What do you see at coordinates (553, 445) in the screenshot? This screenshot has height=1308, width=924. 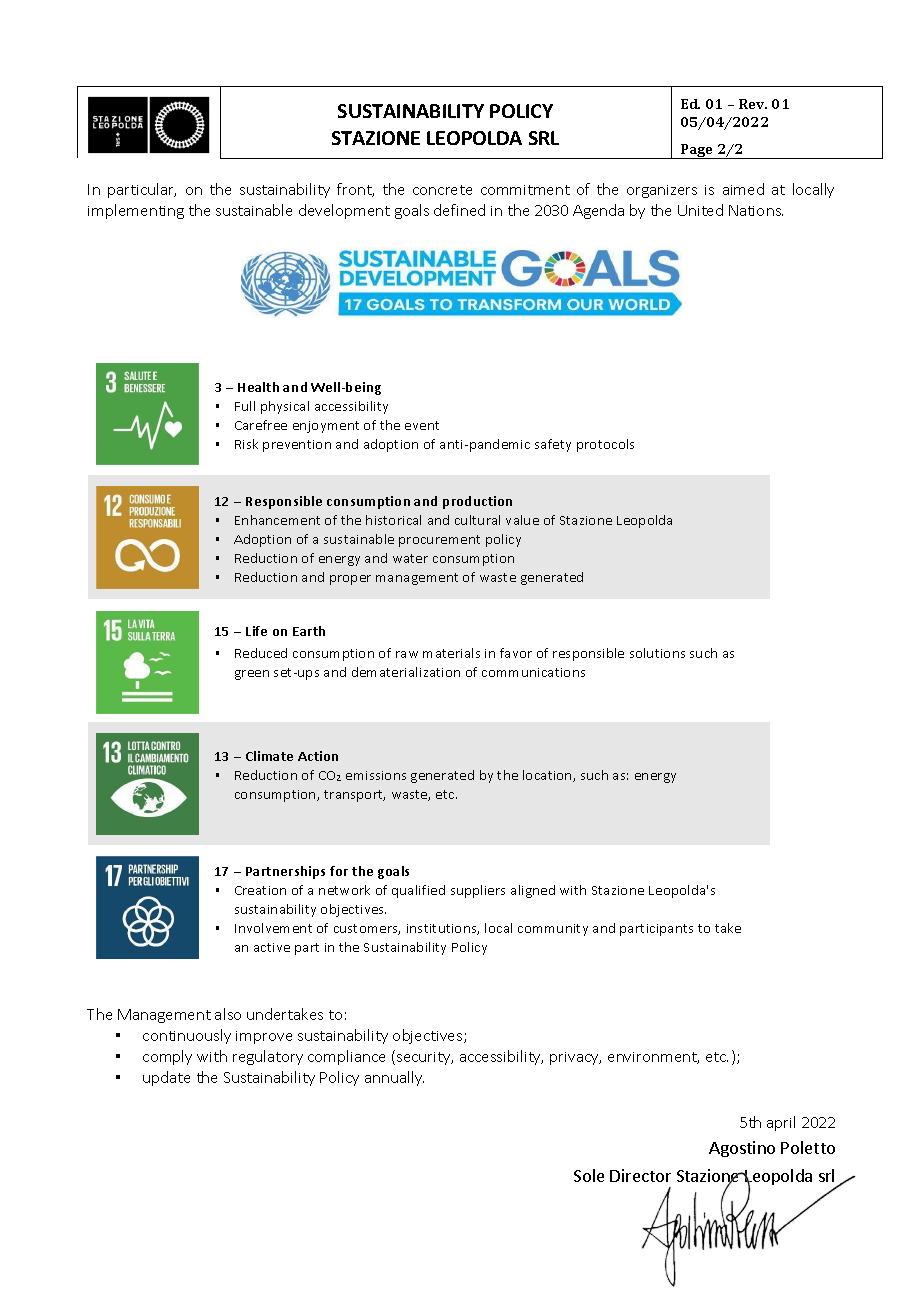 I see `safety` at bounding box center [553, 445].
